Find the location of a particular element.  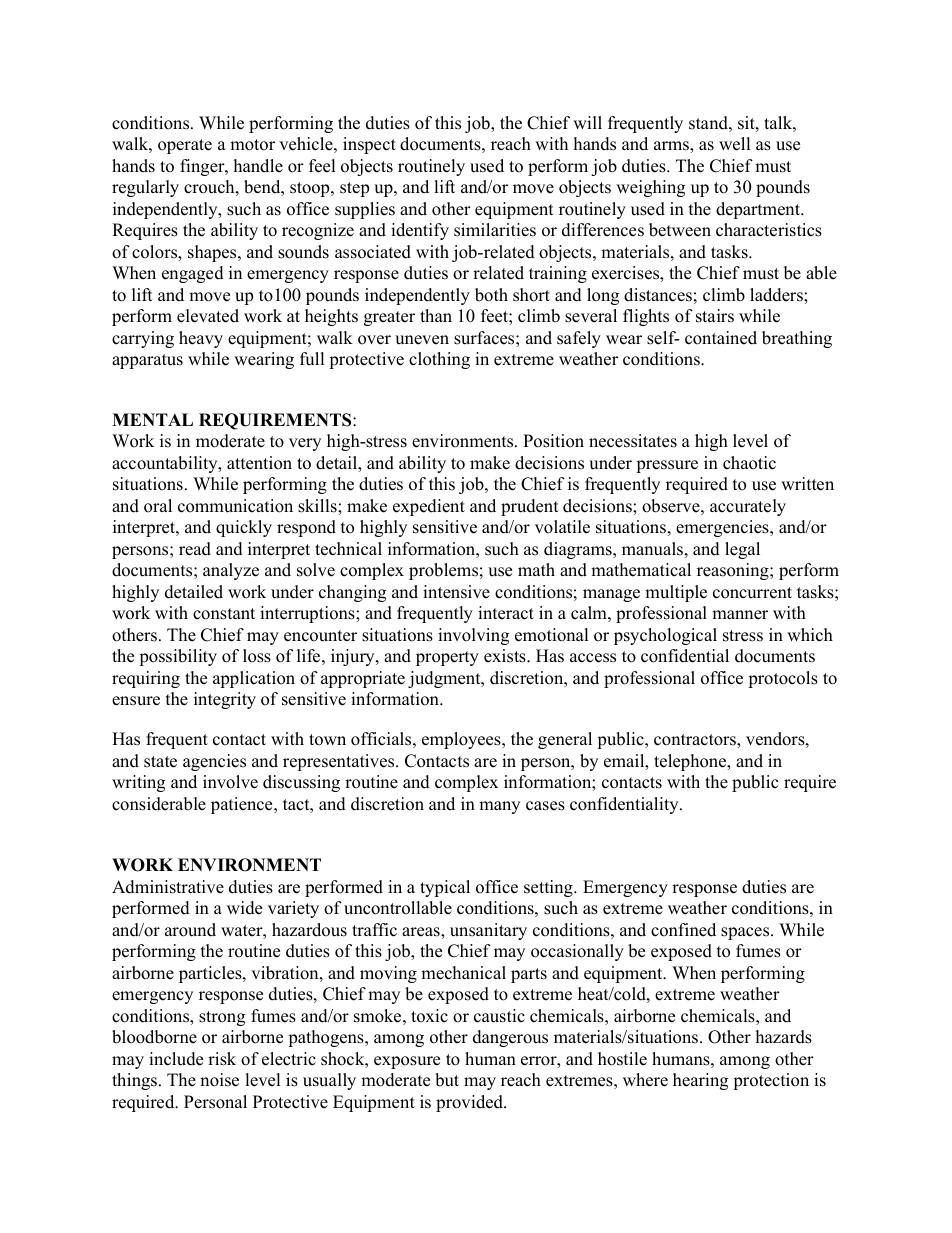

typical is located at coordinates (445, 888).
